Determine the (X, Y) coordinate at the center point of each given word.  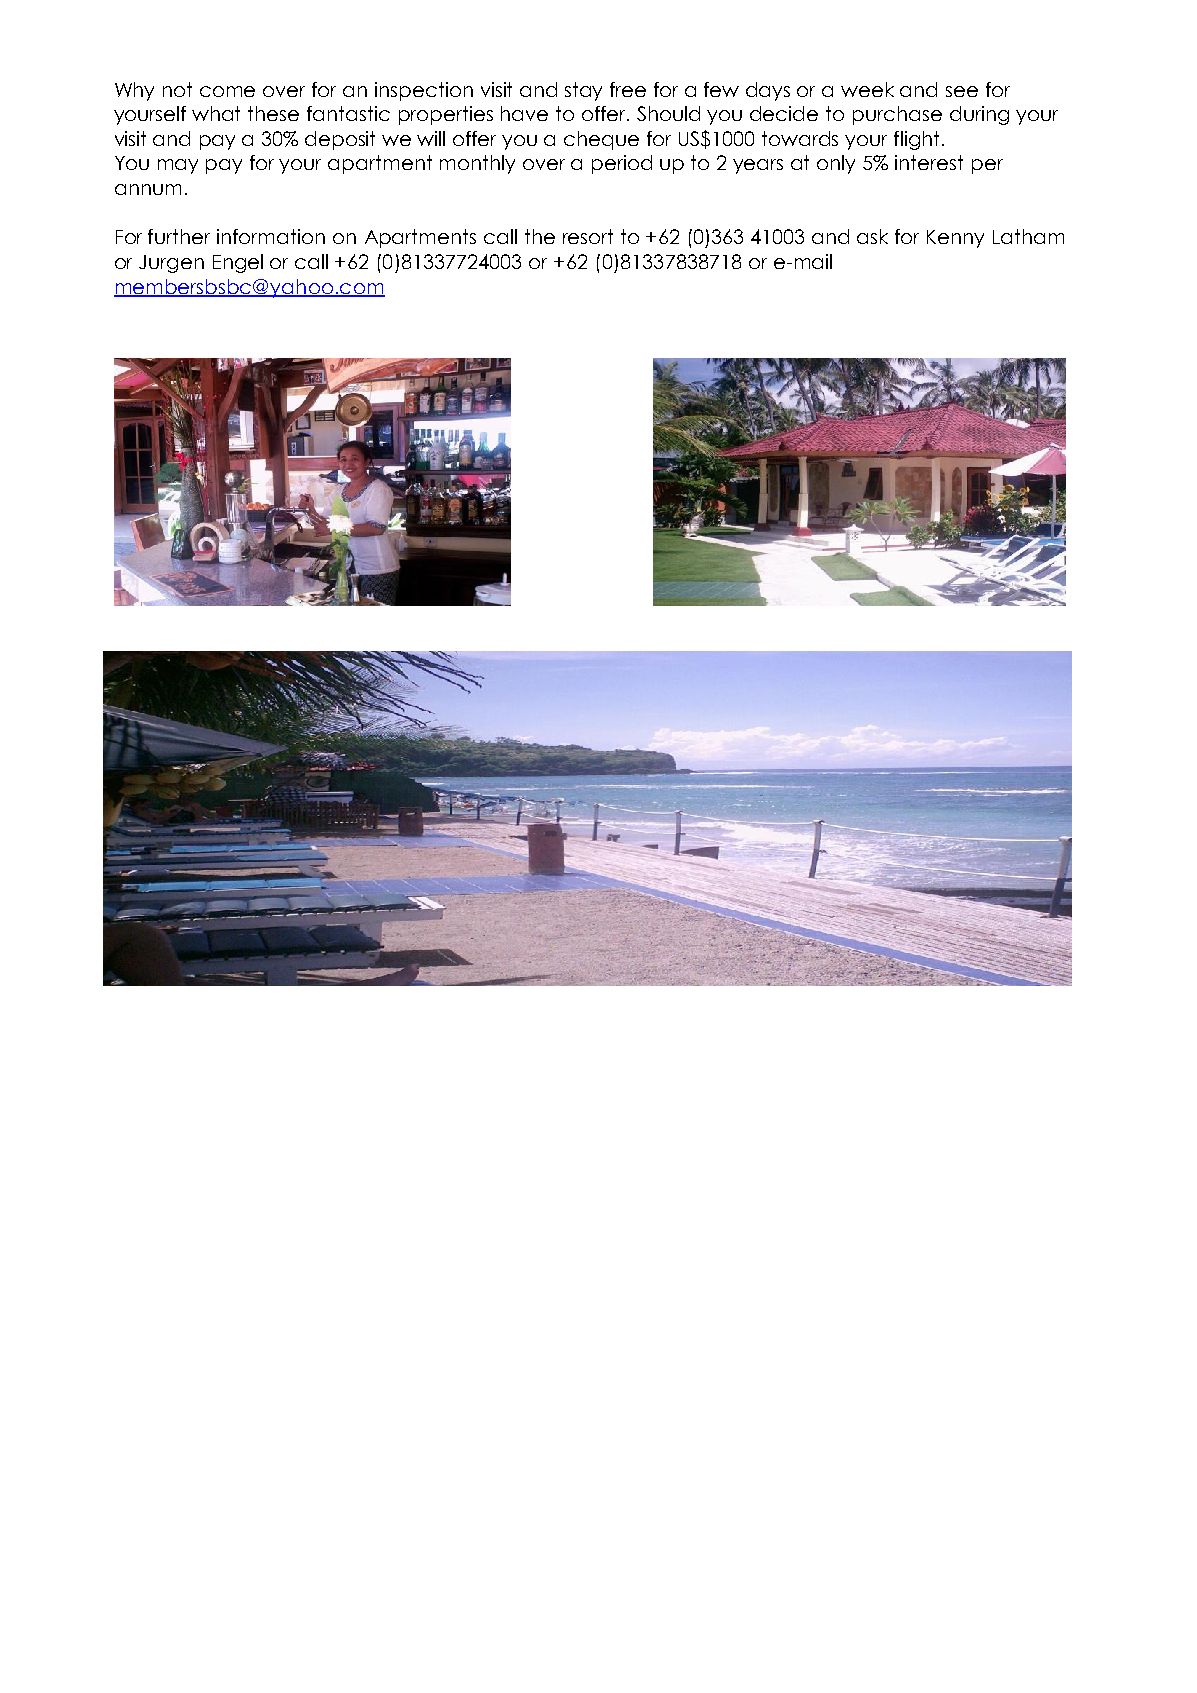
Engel (238, 263)
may (178, 166)
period (622, 164)
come (227, 91)
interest (929, 162)
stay (583, 91)
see (962, 91)
